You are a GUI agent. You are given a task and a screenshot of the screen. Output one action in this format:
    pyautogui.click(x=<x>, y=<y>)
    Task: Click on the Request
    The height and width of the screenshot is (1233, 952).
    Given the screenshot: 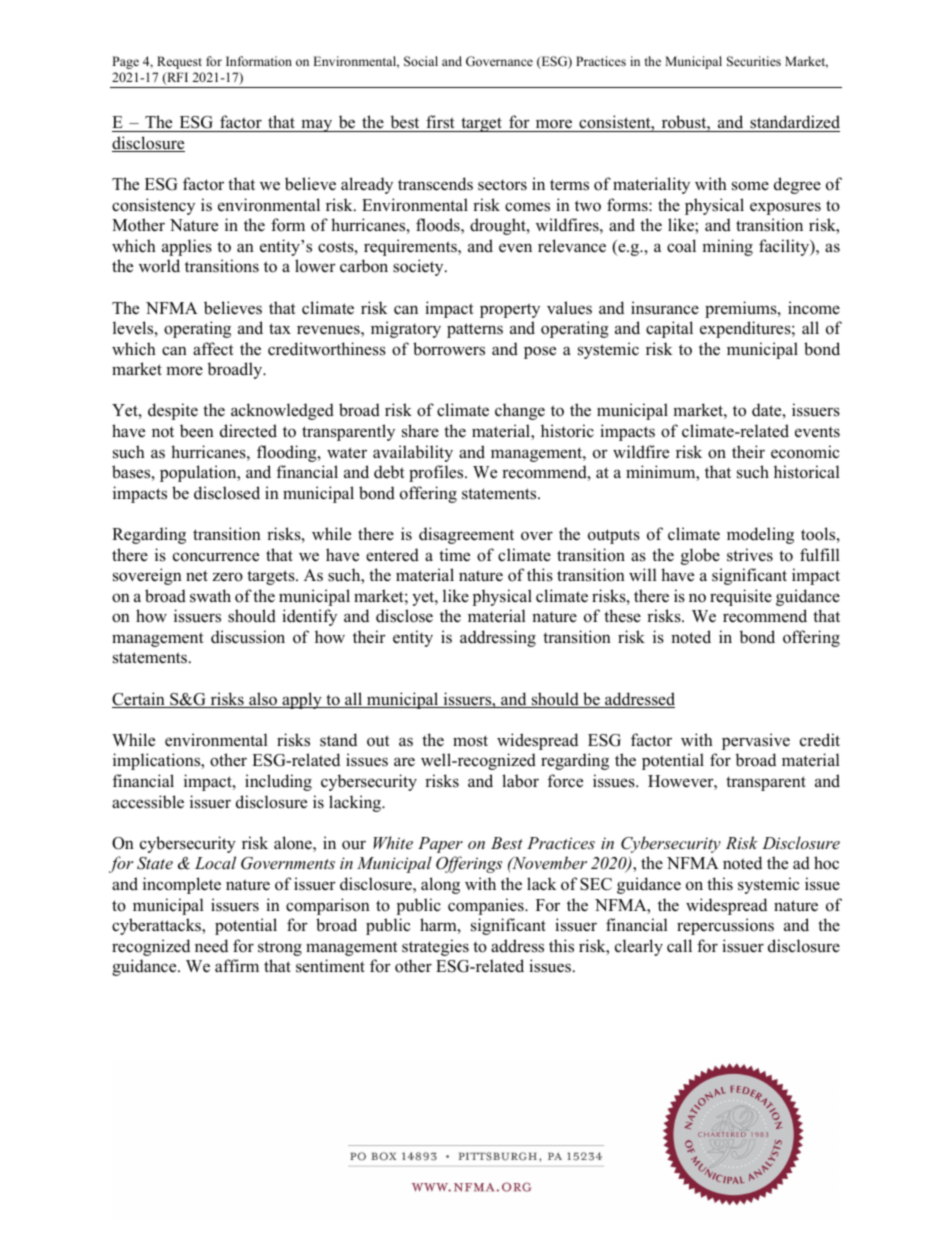 What is the action you would take?
    pyautogui.click(x=179, y=62)
